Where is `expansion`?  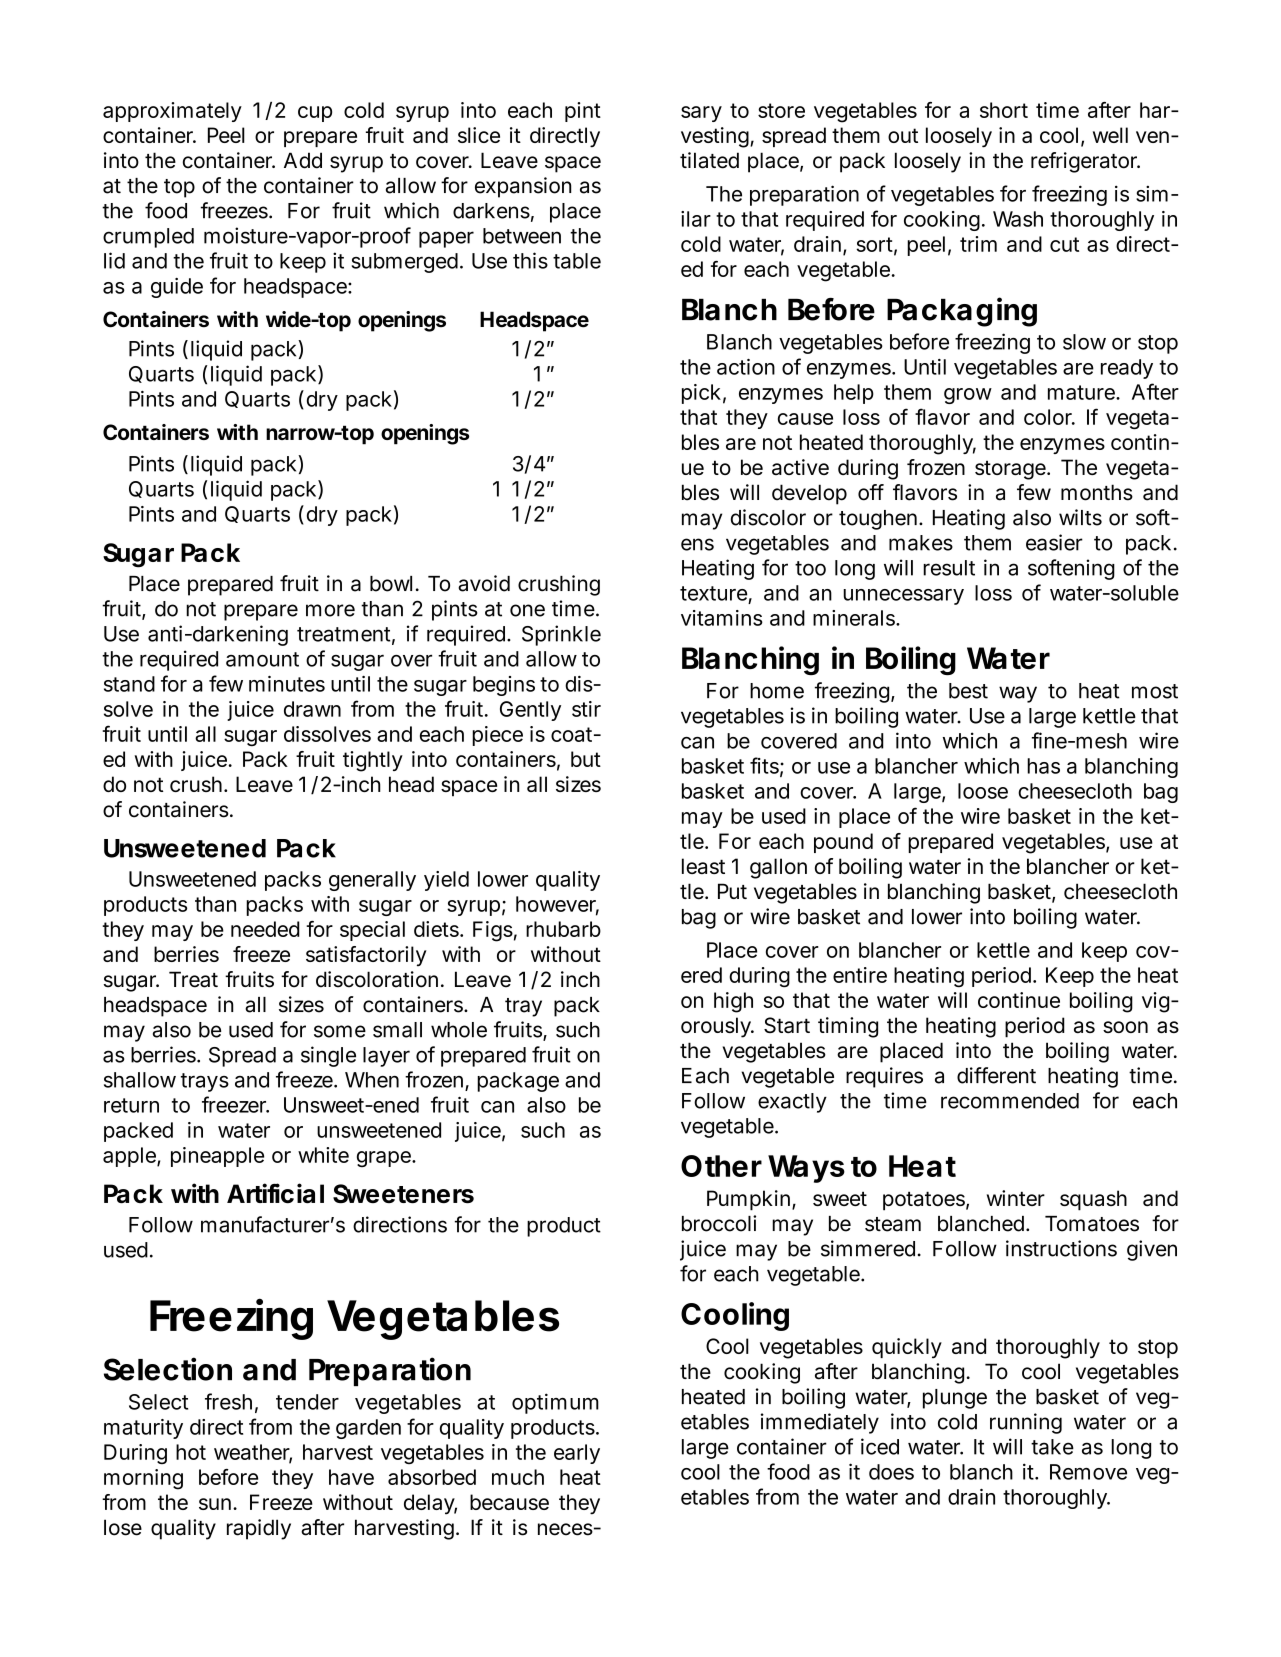
expansion is located at coordinates (523, 187).
